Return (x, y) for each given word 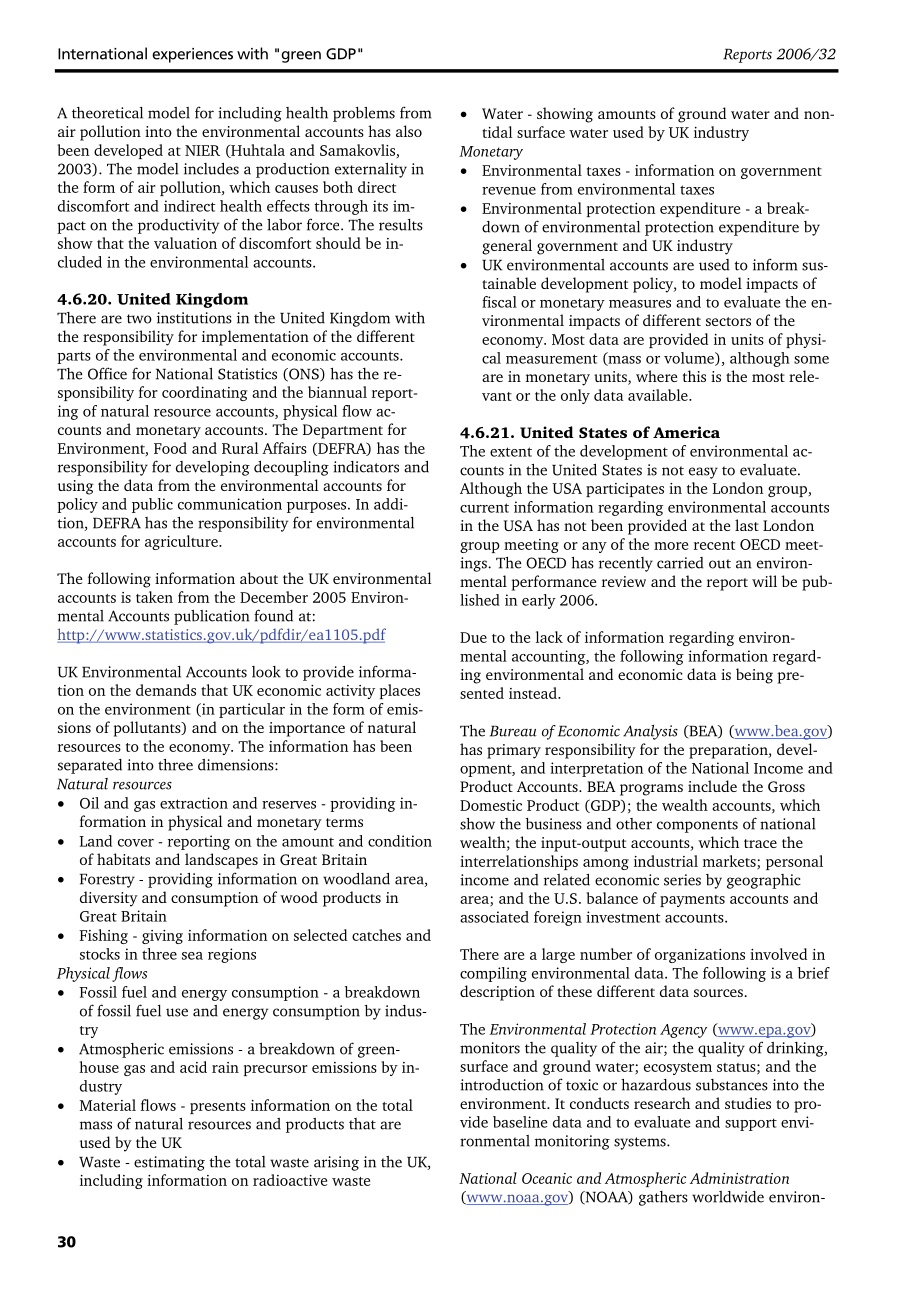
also (409, 131)
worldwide (728, 1197)
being (754, 676)
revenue (509, 191)
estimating (169, 1163)
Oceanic (547, 1178)
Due (473, 637)
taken (154, 597)
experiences (192, 55)
